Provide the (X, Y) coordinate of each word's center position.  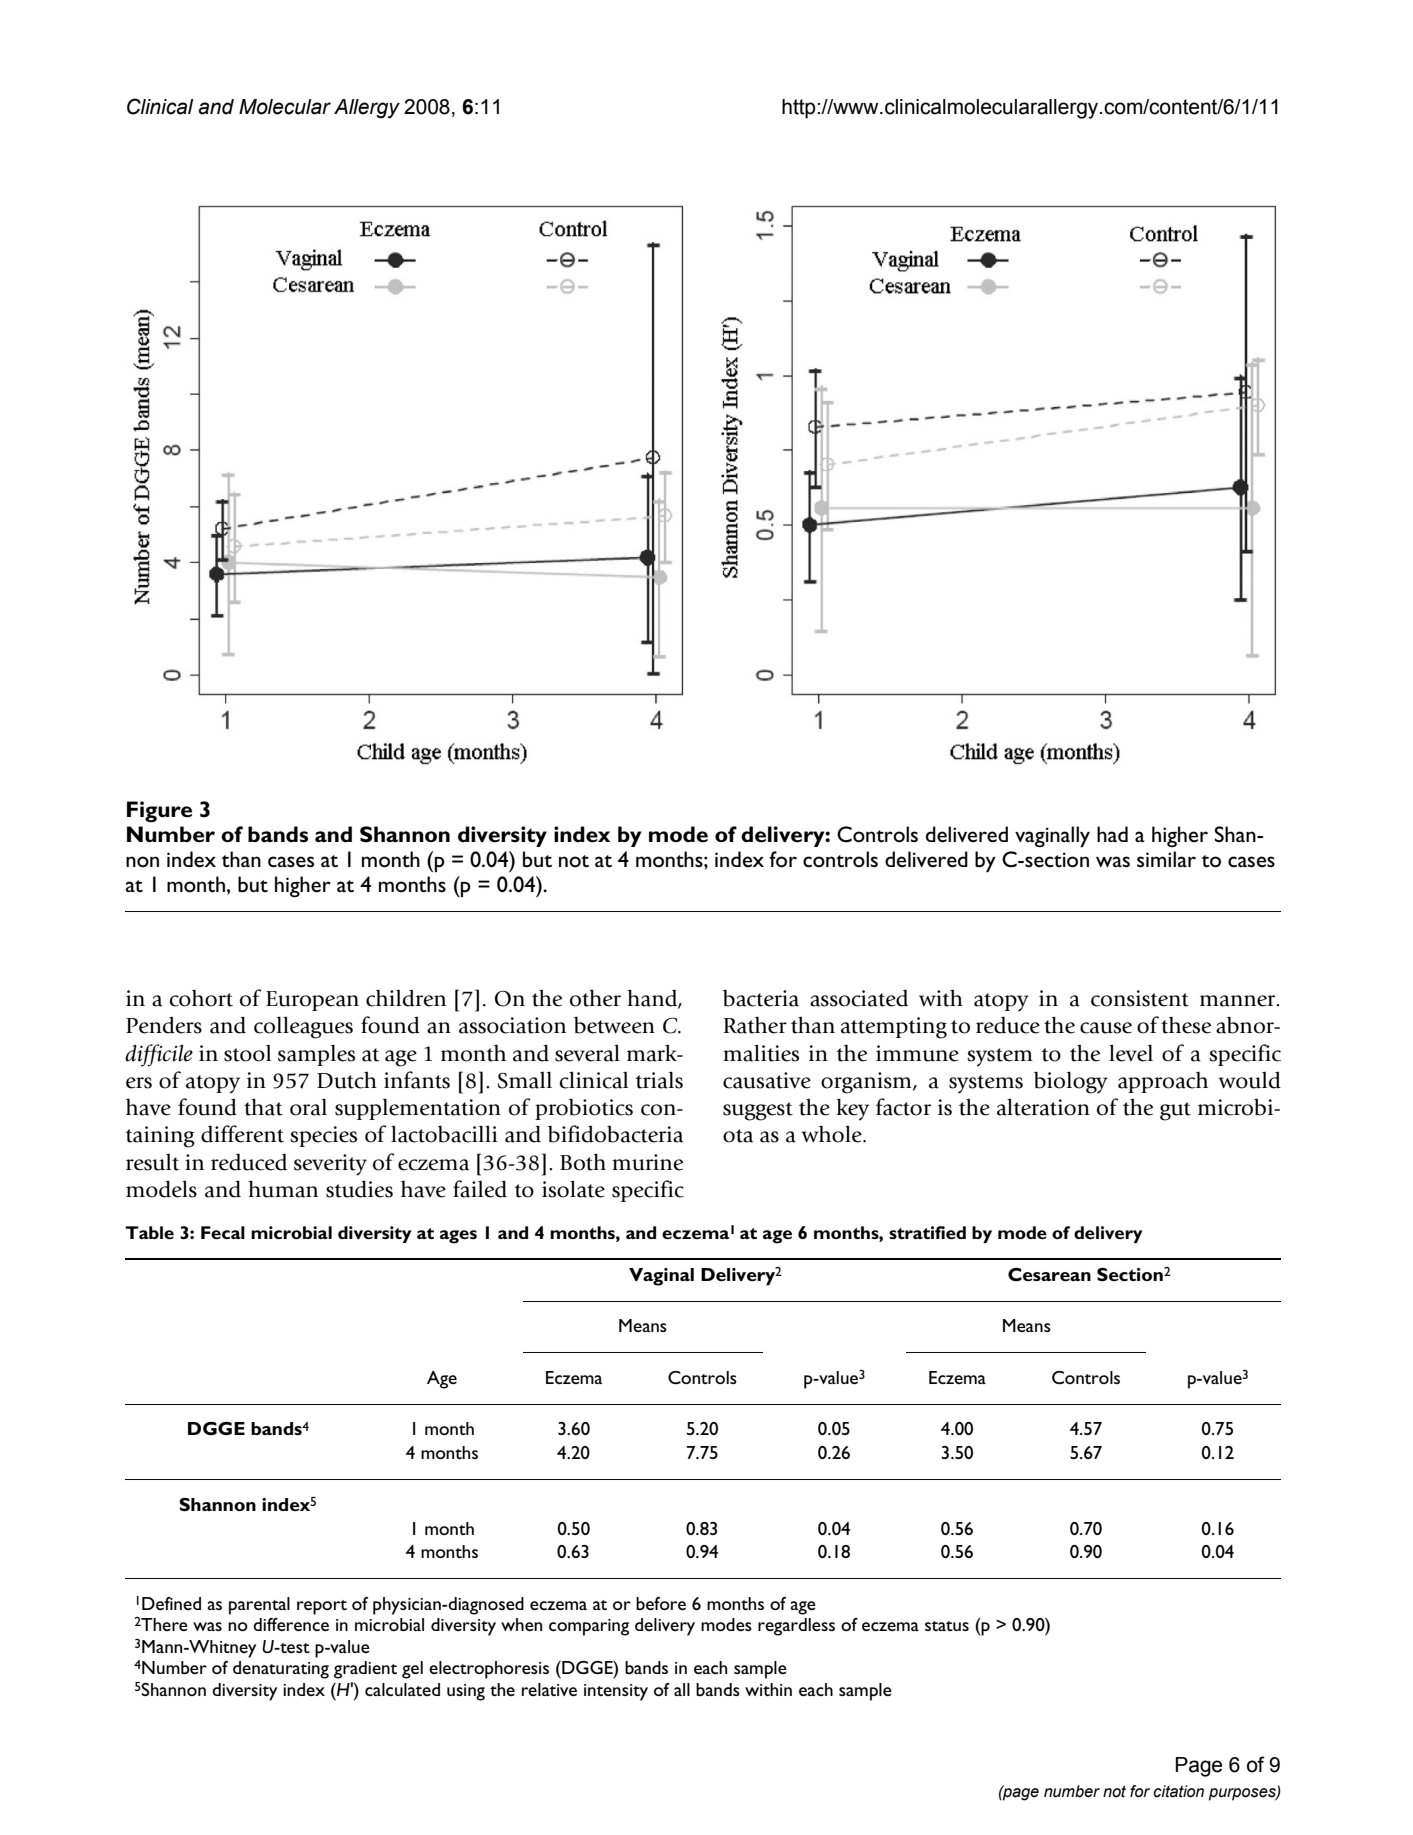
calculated (402, 1689)
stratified (927, 1232)
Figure (159, 811)
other (595, 998)
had (1112, 834)
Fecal (223, 1232)
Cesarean (1049, 1274)
